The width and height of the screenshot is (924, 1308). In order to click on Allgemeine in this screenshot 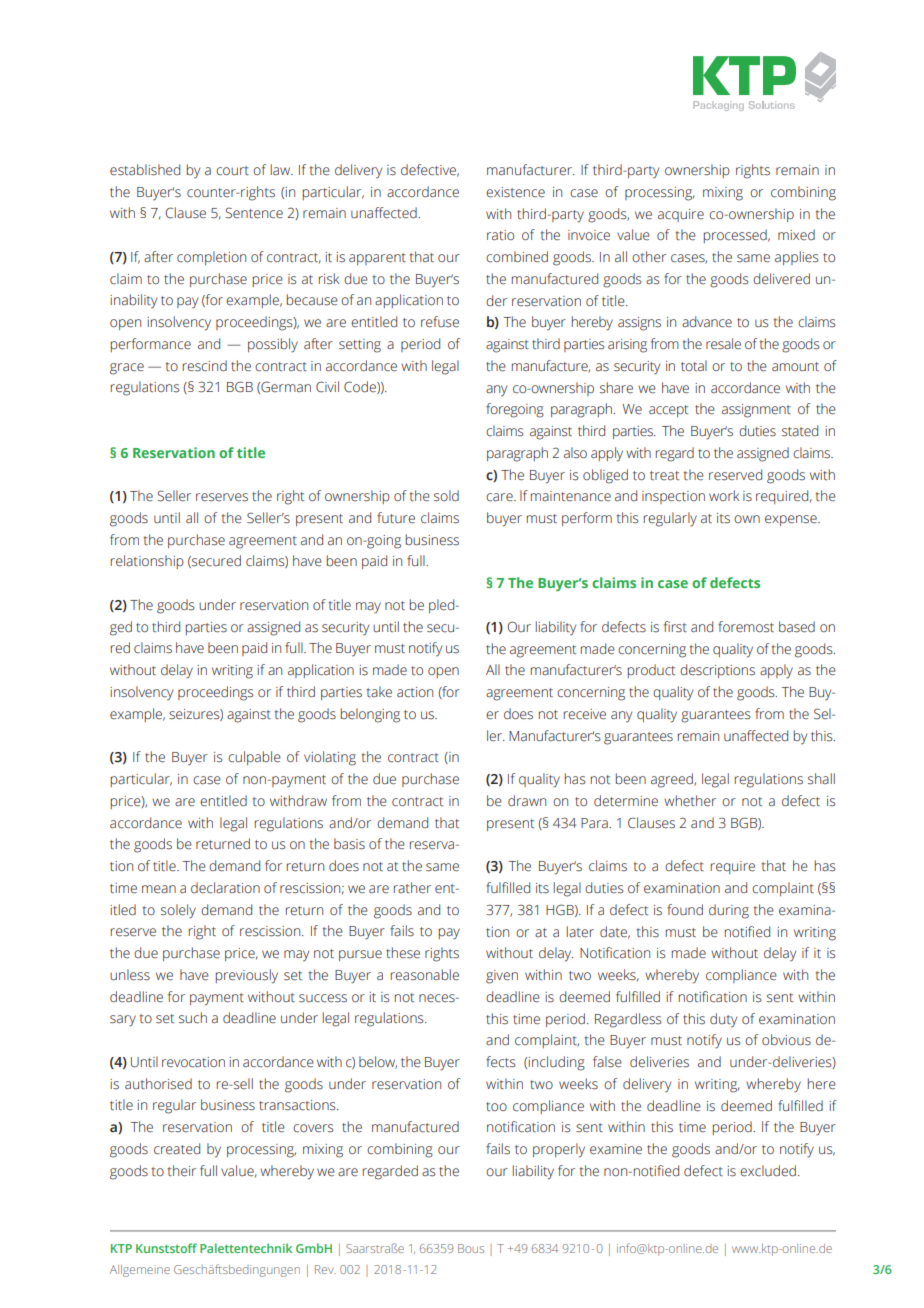, I will do `click(140, 1271)`.
